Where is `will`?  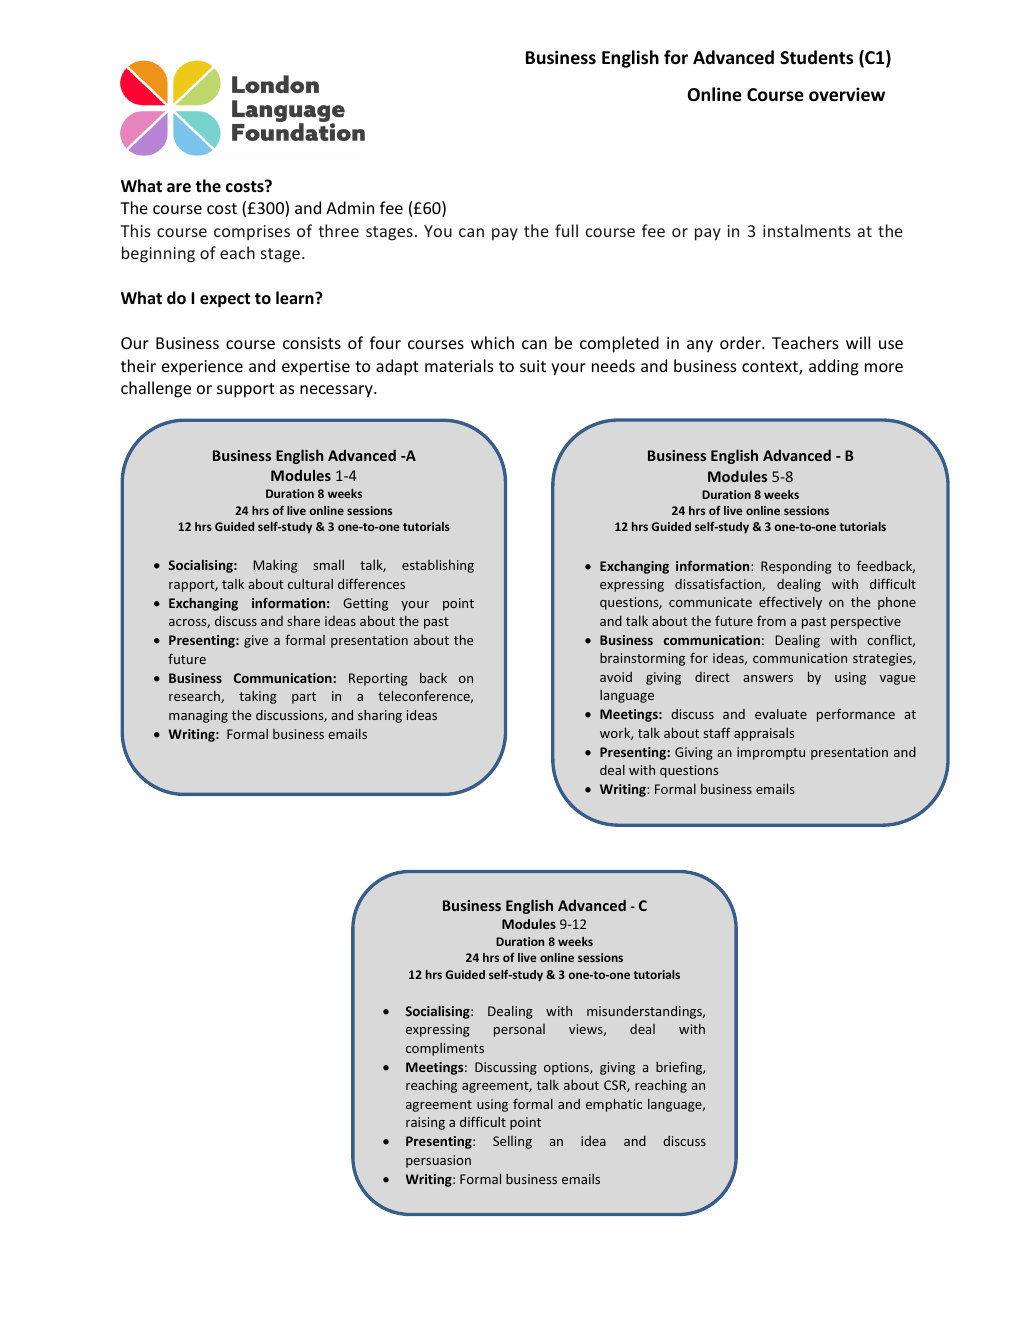
will is located at coordinates (858, 342).
